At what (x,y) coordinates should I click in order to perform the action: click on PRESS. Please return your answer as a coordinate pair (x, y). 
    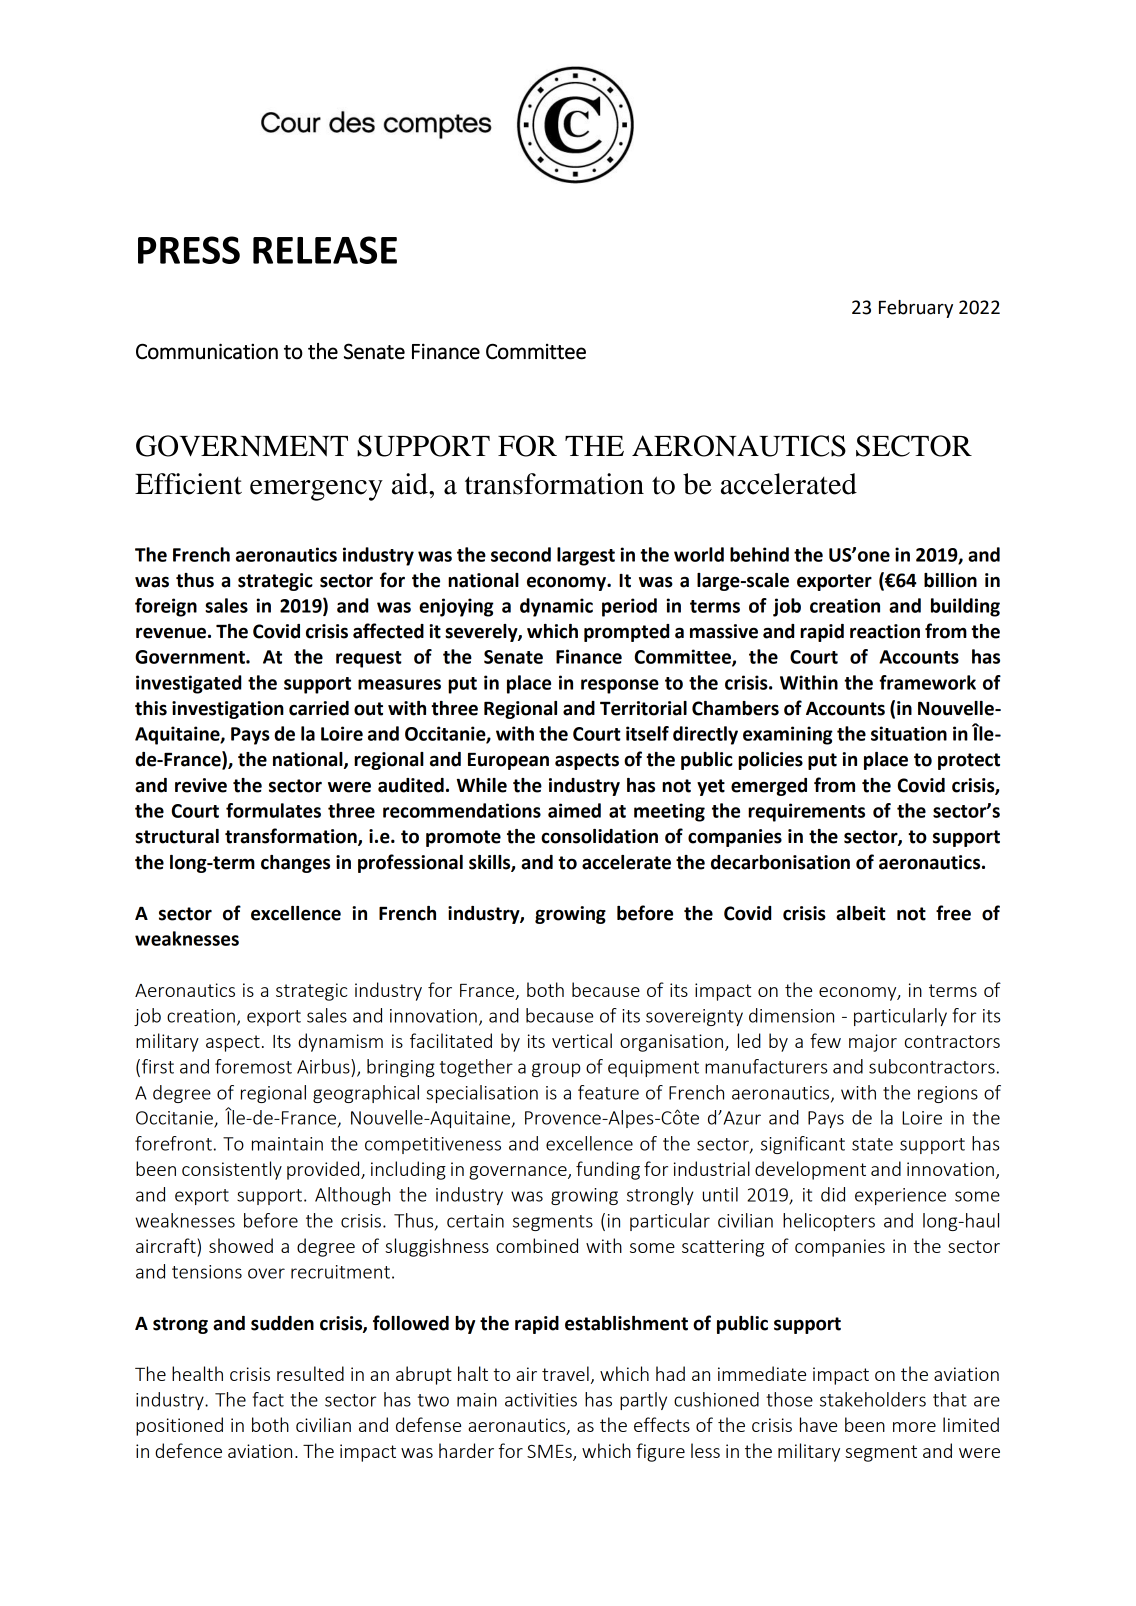
    Looking at the image, I should click on (189, 250).
